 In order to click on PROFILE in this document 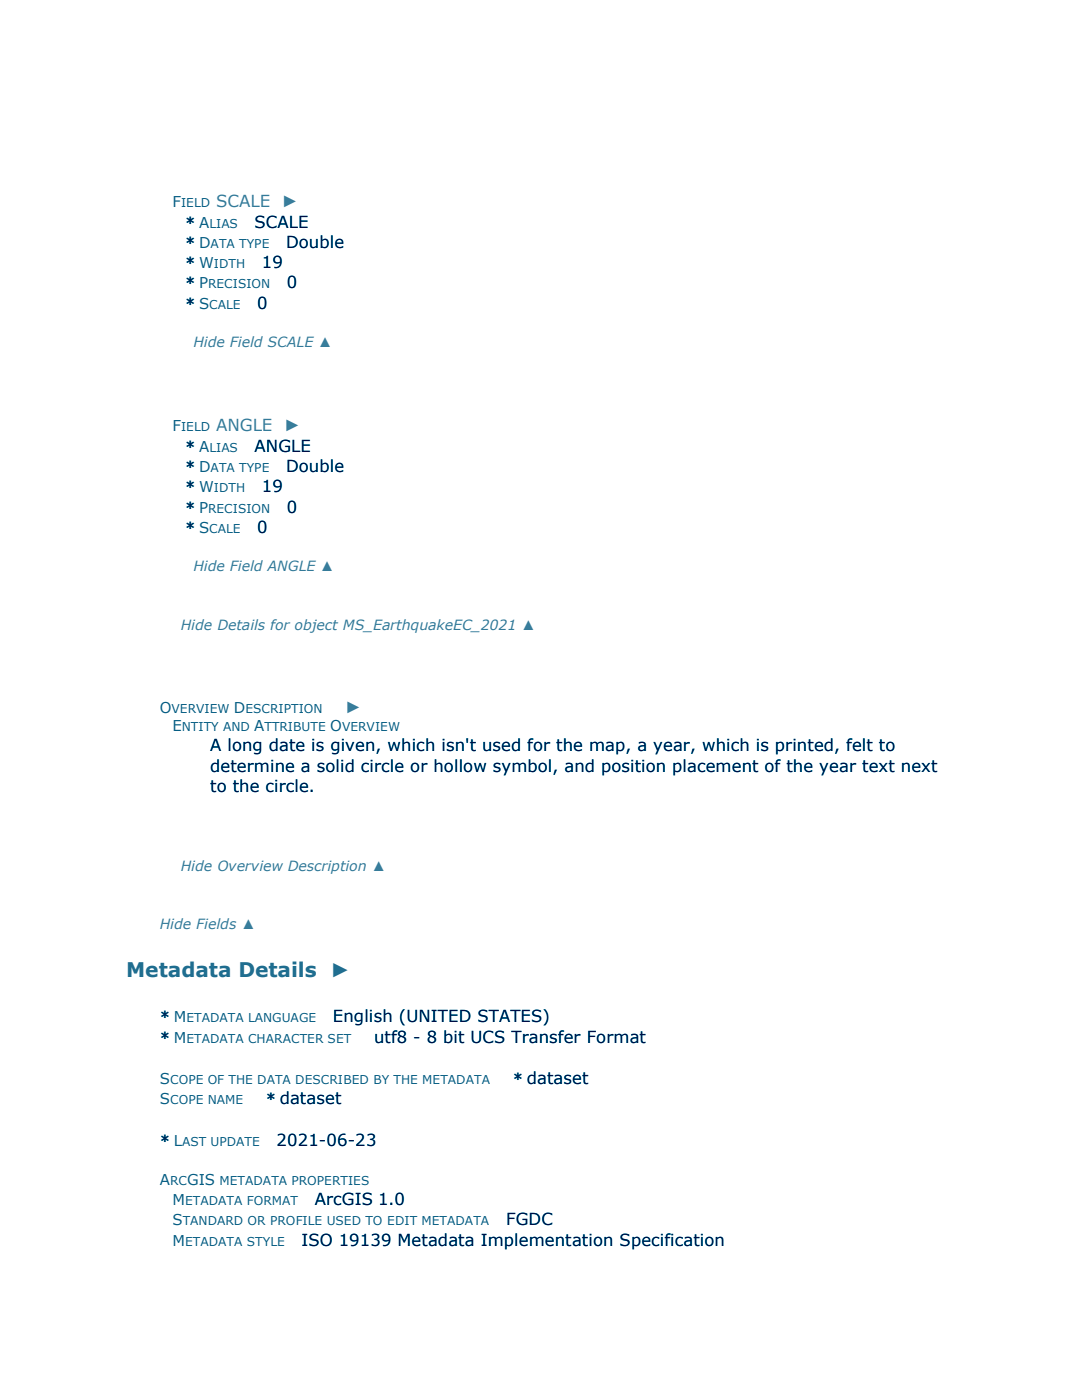, I will do `click(296, 1220)`.
